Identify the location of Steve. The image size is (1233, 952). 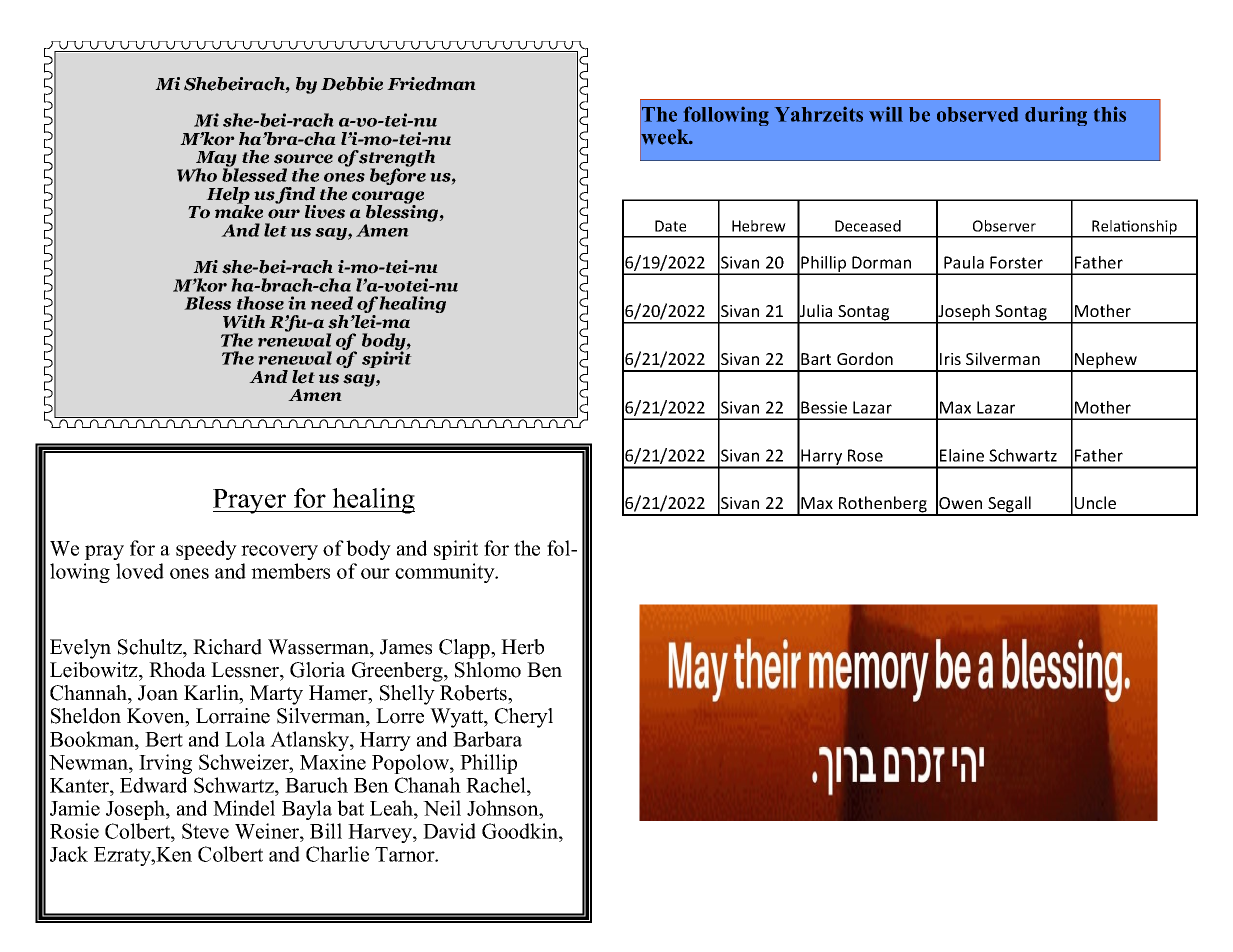
(205, 831).
